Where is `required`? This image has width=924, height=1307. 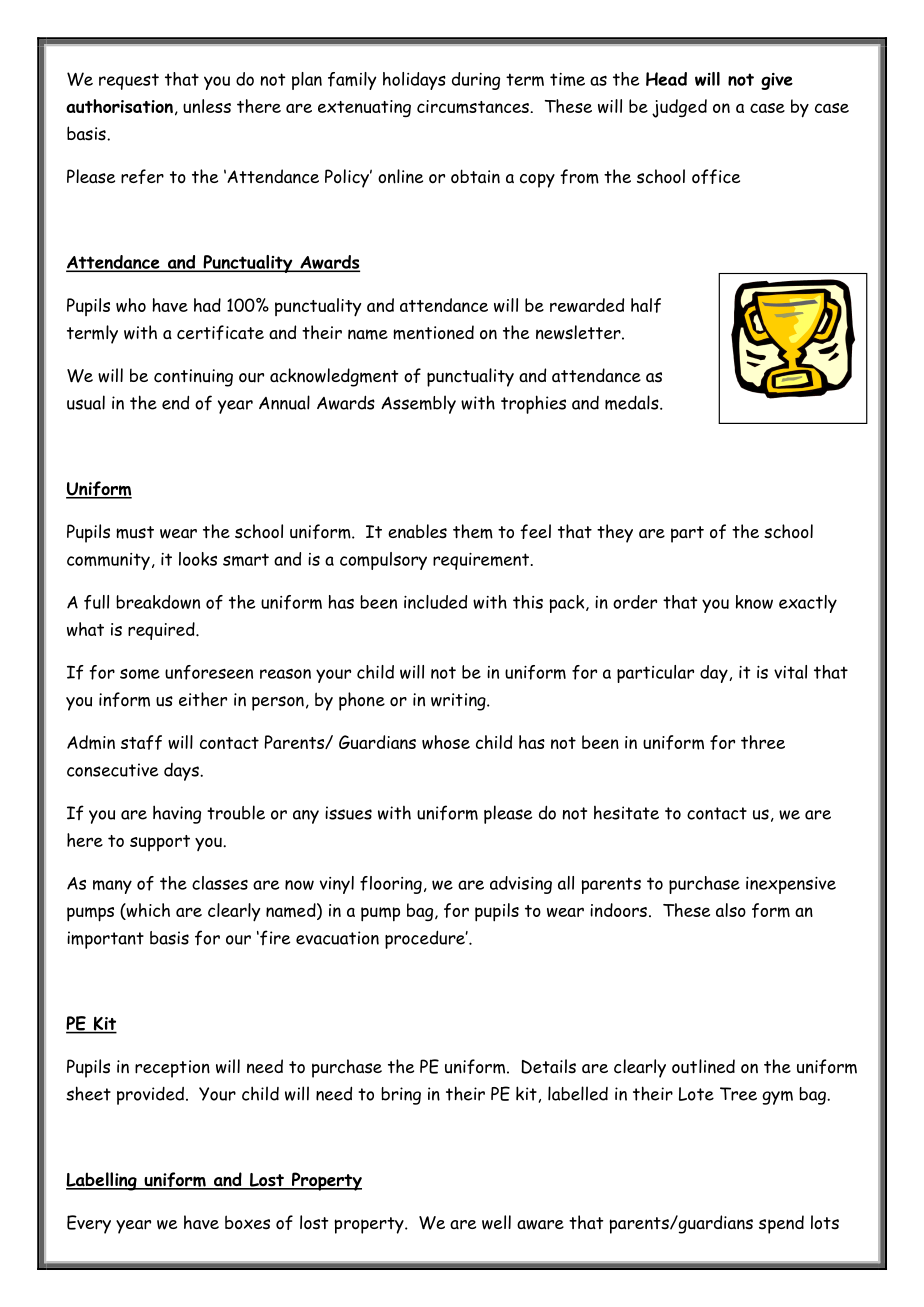 required is located at coordinates (162, 631).
